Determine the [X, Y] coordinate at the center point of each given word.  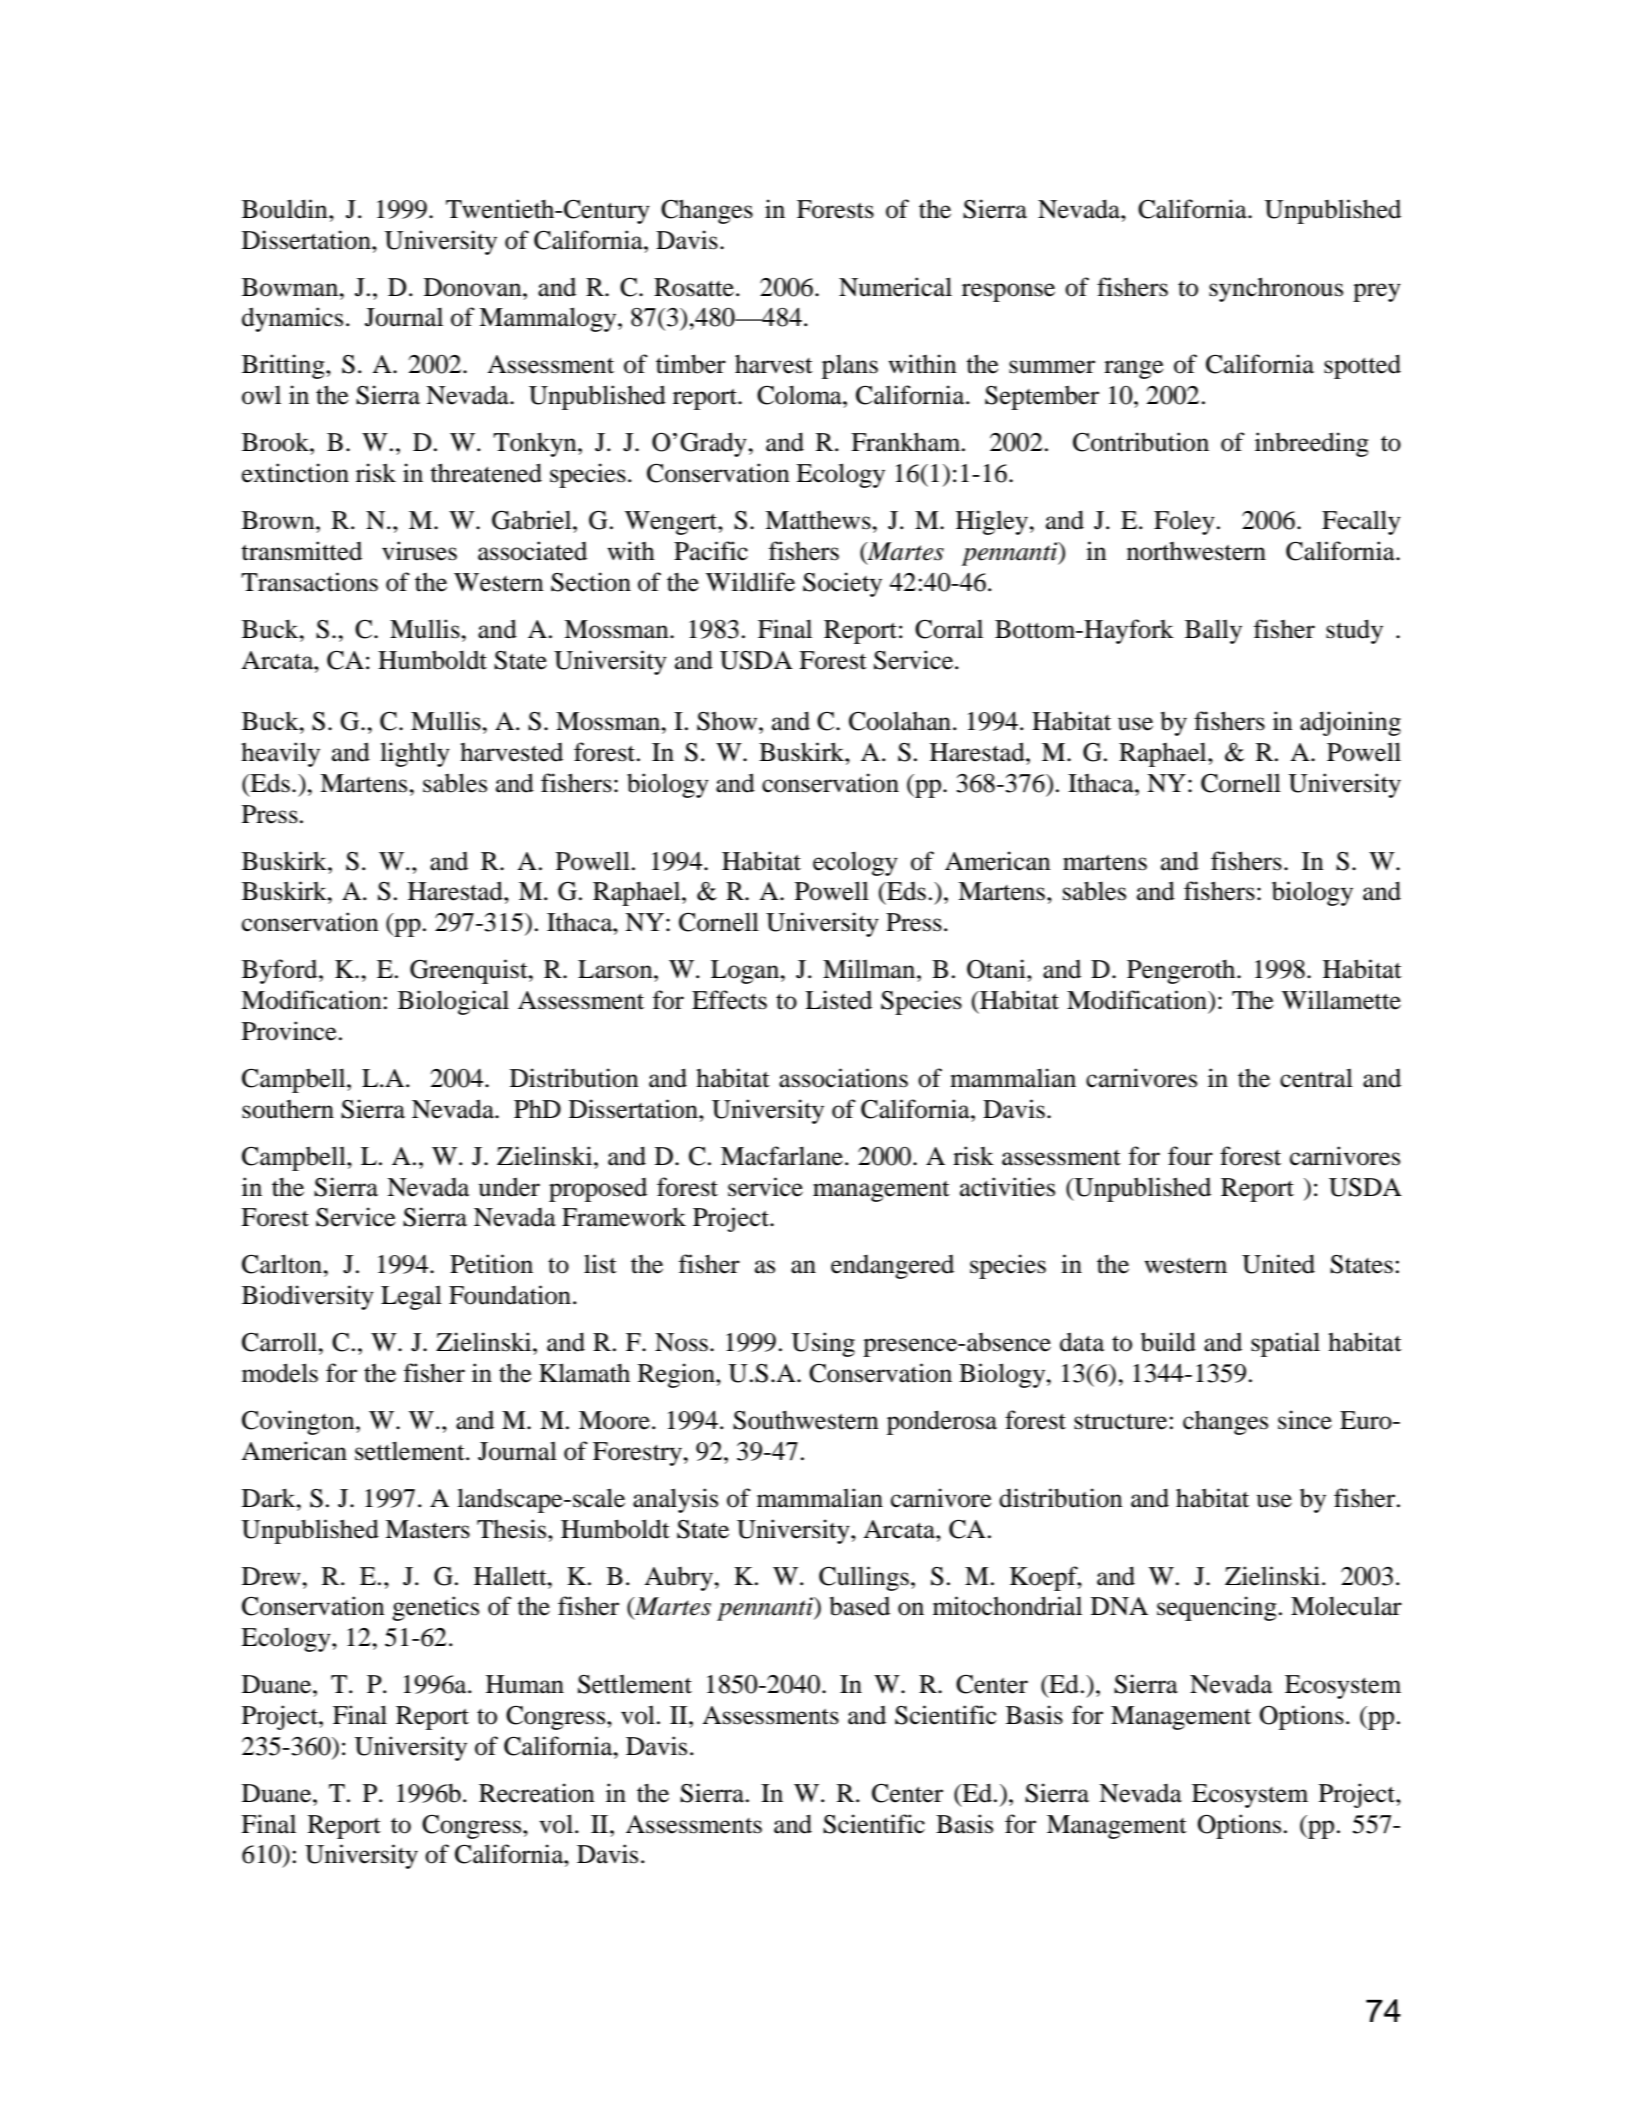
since [1305, 1420]
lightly [415, 754]
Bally [1213, 631]
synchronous [1276, 289]
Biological [453, 1002]
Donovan [474, 287]
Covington [299, 1422]
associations [843, 1078]
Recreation [537, 1793]
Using [823, 1344]
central [1316, 1078]
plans [850, 366]
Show [728, 721]
